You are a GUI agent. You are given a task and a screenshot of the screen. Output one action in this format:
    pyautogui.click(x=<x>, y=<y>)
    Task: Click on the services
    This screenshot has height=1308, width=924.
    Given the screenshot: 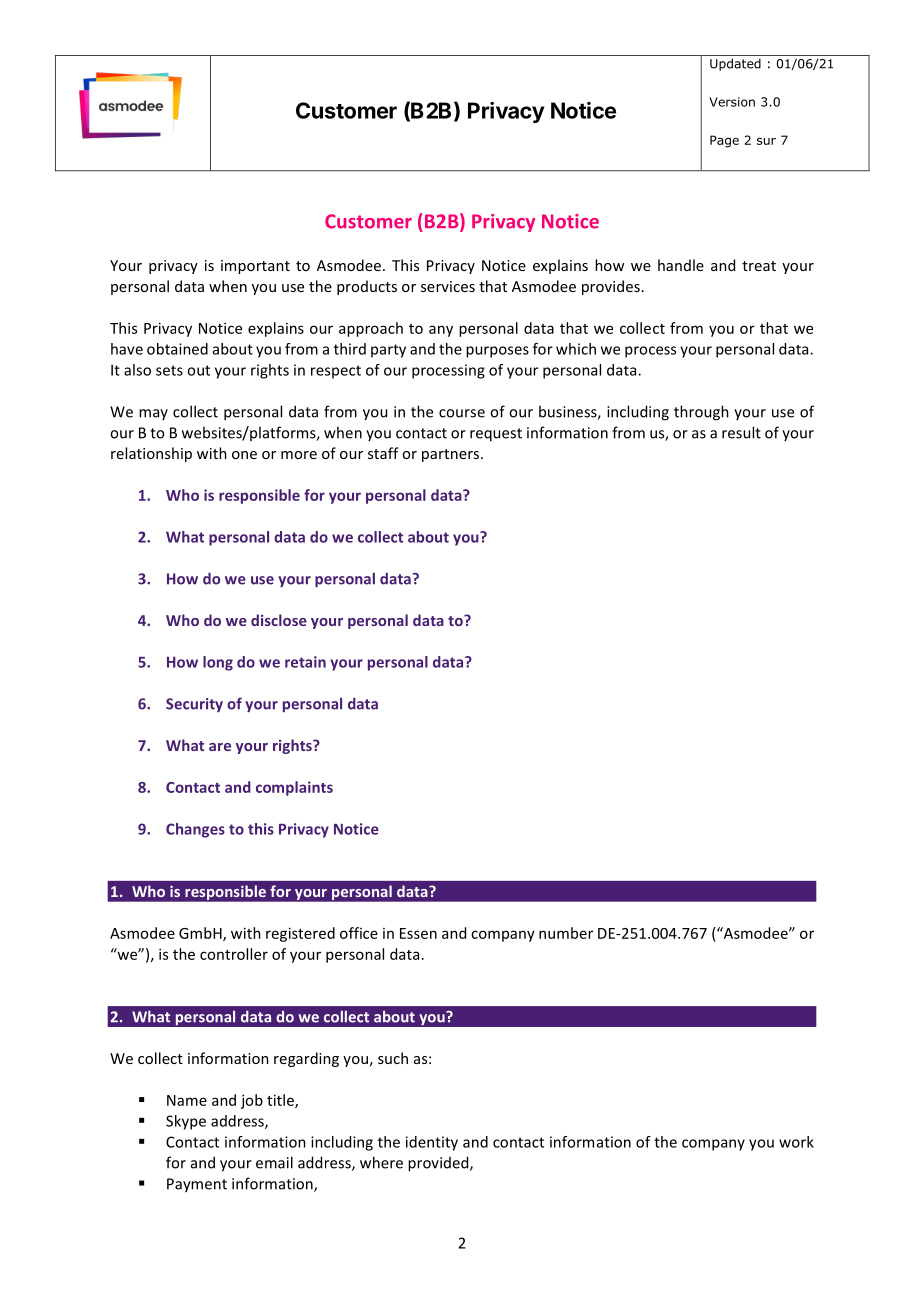 What is the action you would take?
    pyautogui.click(x=448, y=286)
